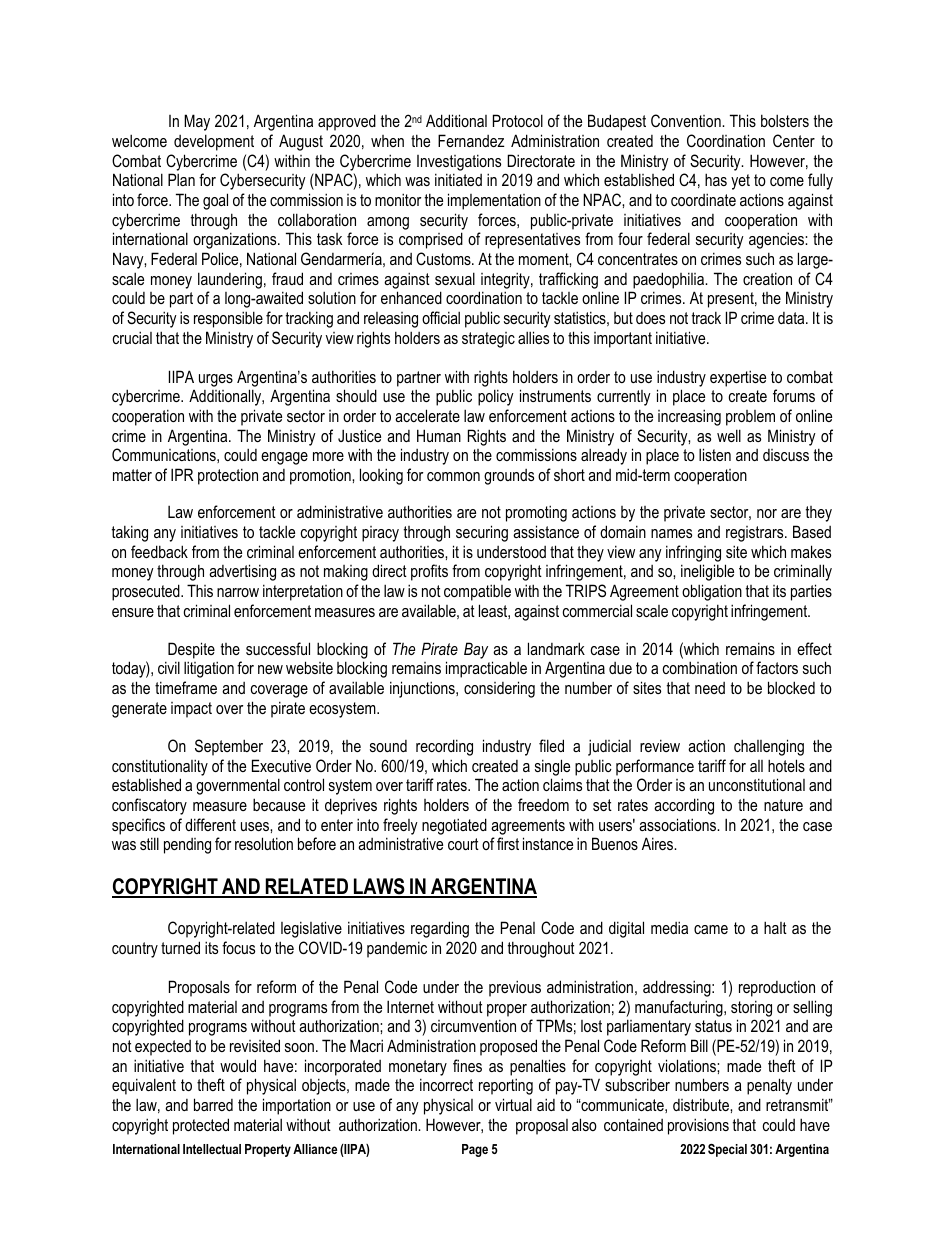 The width and height of the image is (952, 1233). I want to click on Despite, so click(191, 650).
